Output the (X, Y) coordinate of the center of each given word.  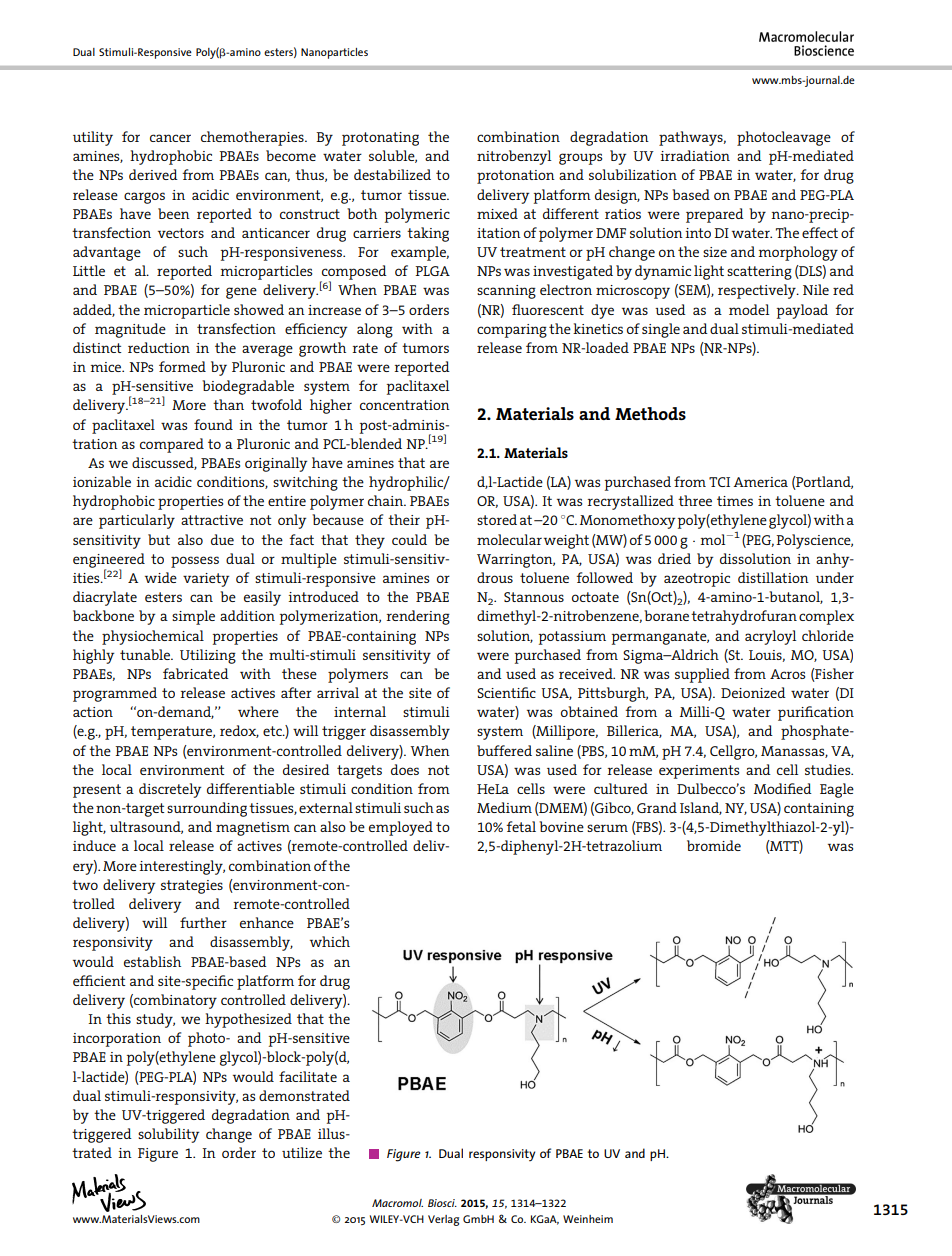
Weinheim (588, 1219)
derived (153, 174)
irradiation (695, 155)
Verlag (443, 1220)
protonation (516, 177)
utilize (302, 1152)
